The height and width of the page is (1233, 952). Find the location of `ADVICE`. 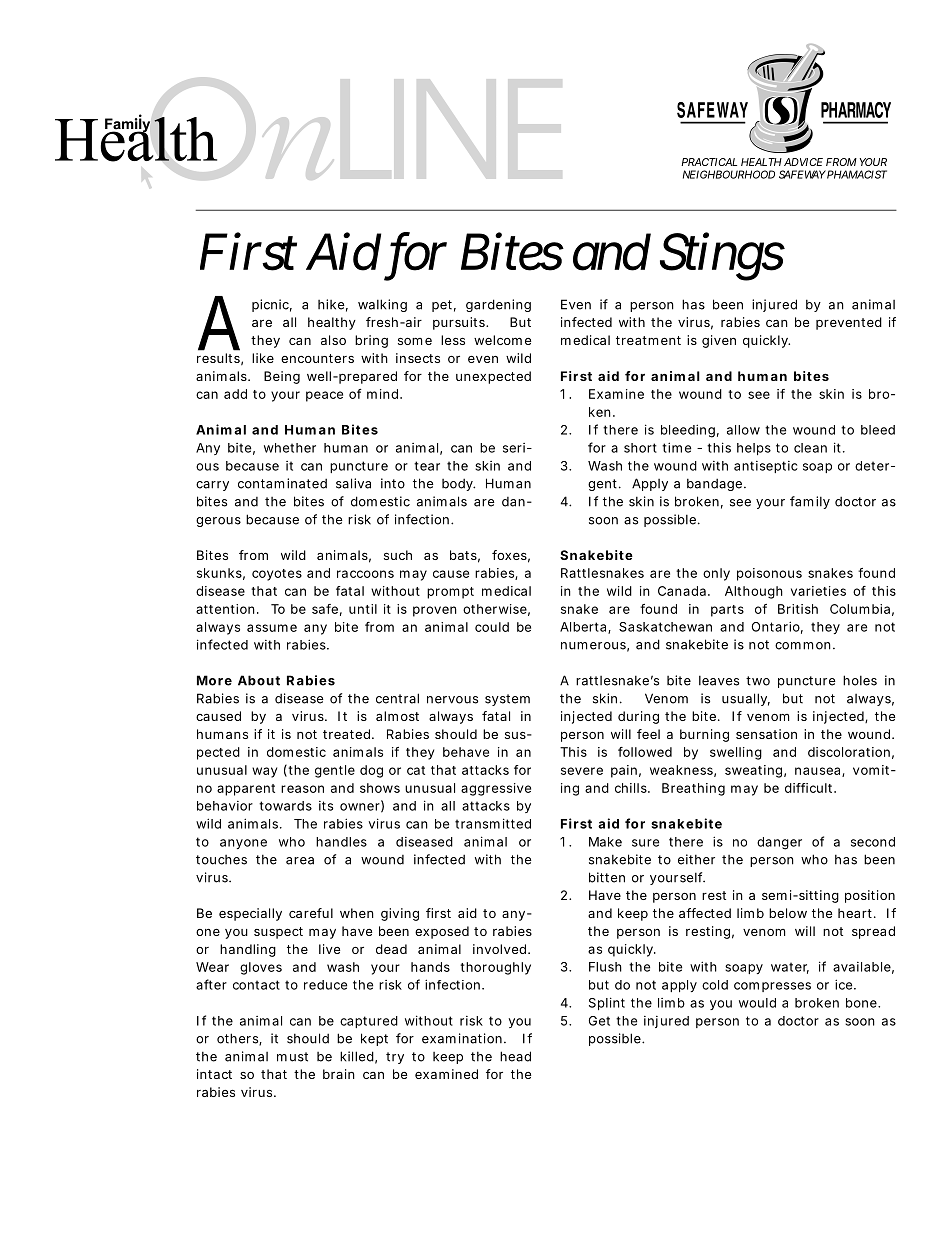

ADVICE is located at coordinates (803, 162).
